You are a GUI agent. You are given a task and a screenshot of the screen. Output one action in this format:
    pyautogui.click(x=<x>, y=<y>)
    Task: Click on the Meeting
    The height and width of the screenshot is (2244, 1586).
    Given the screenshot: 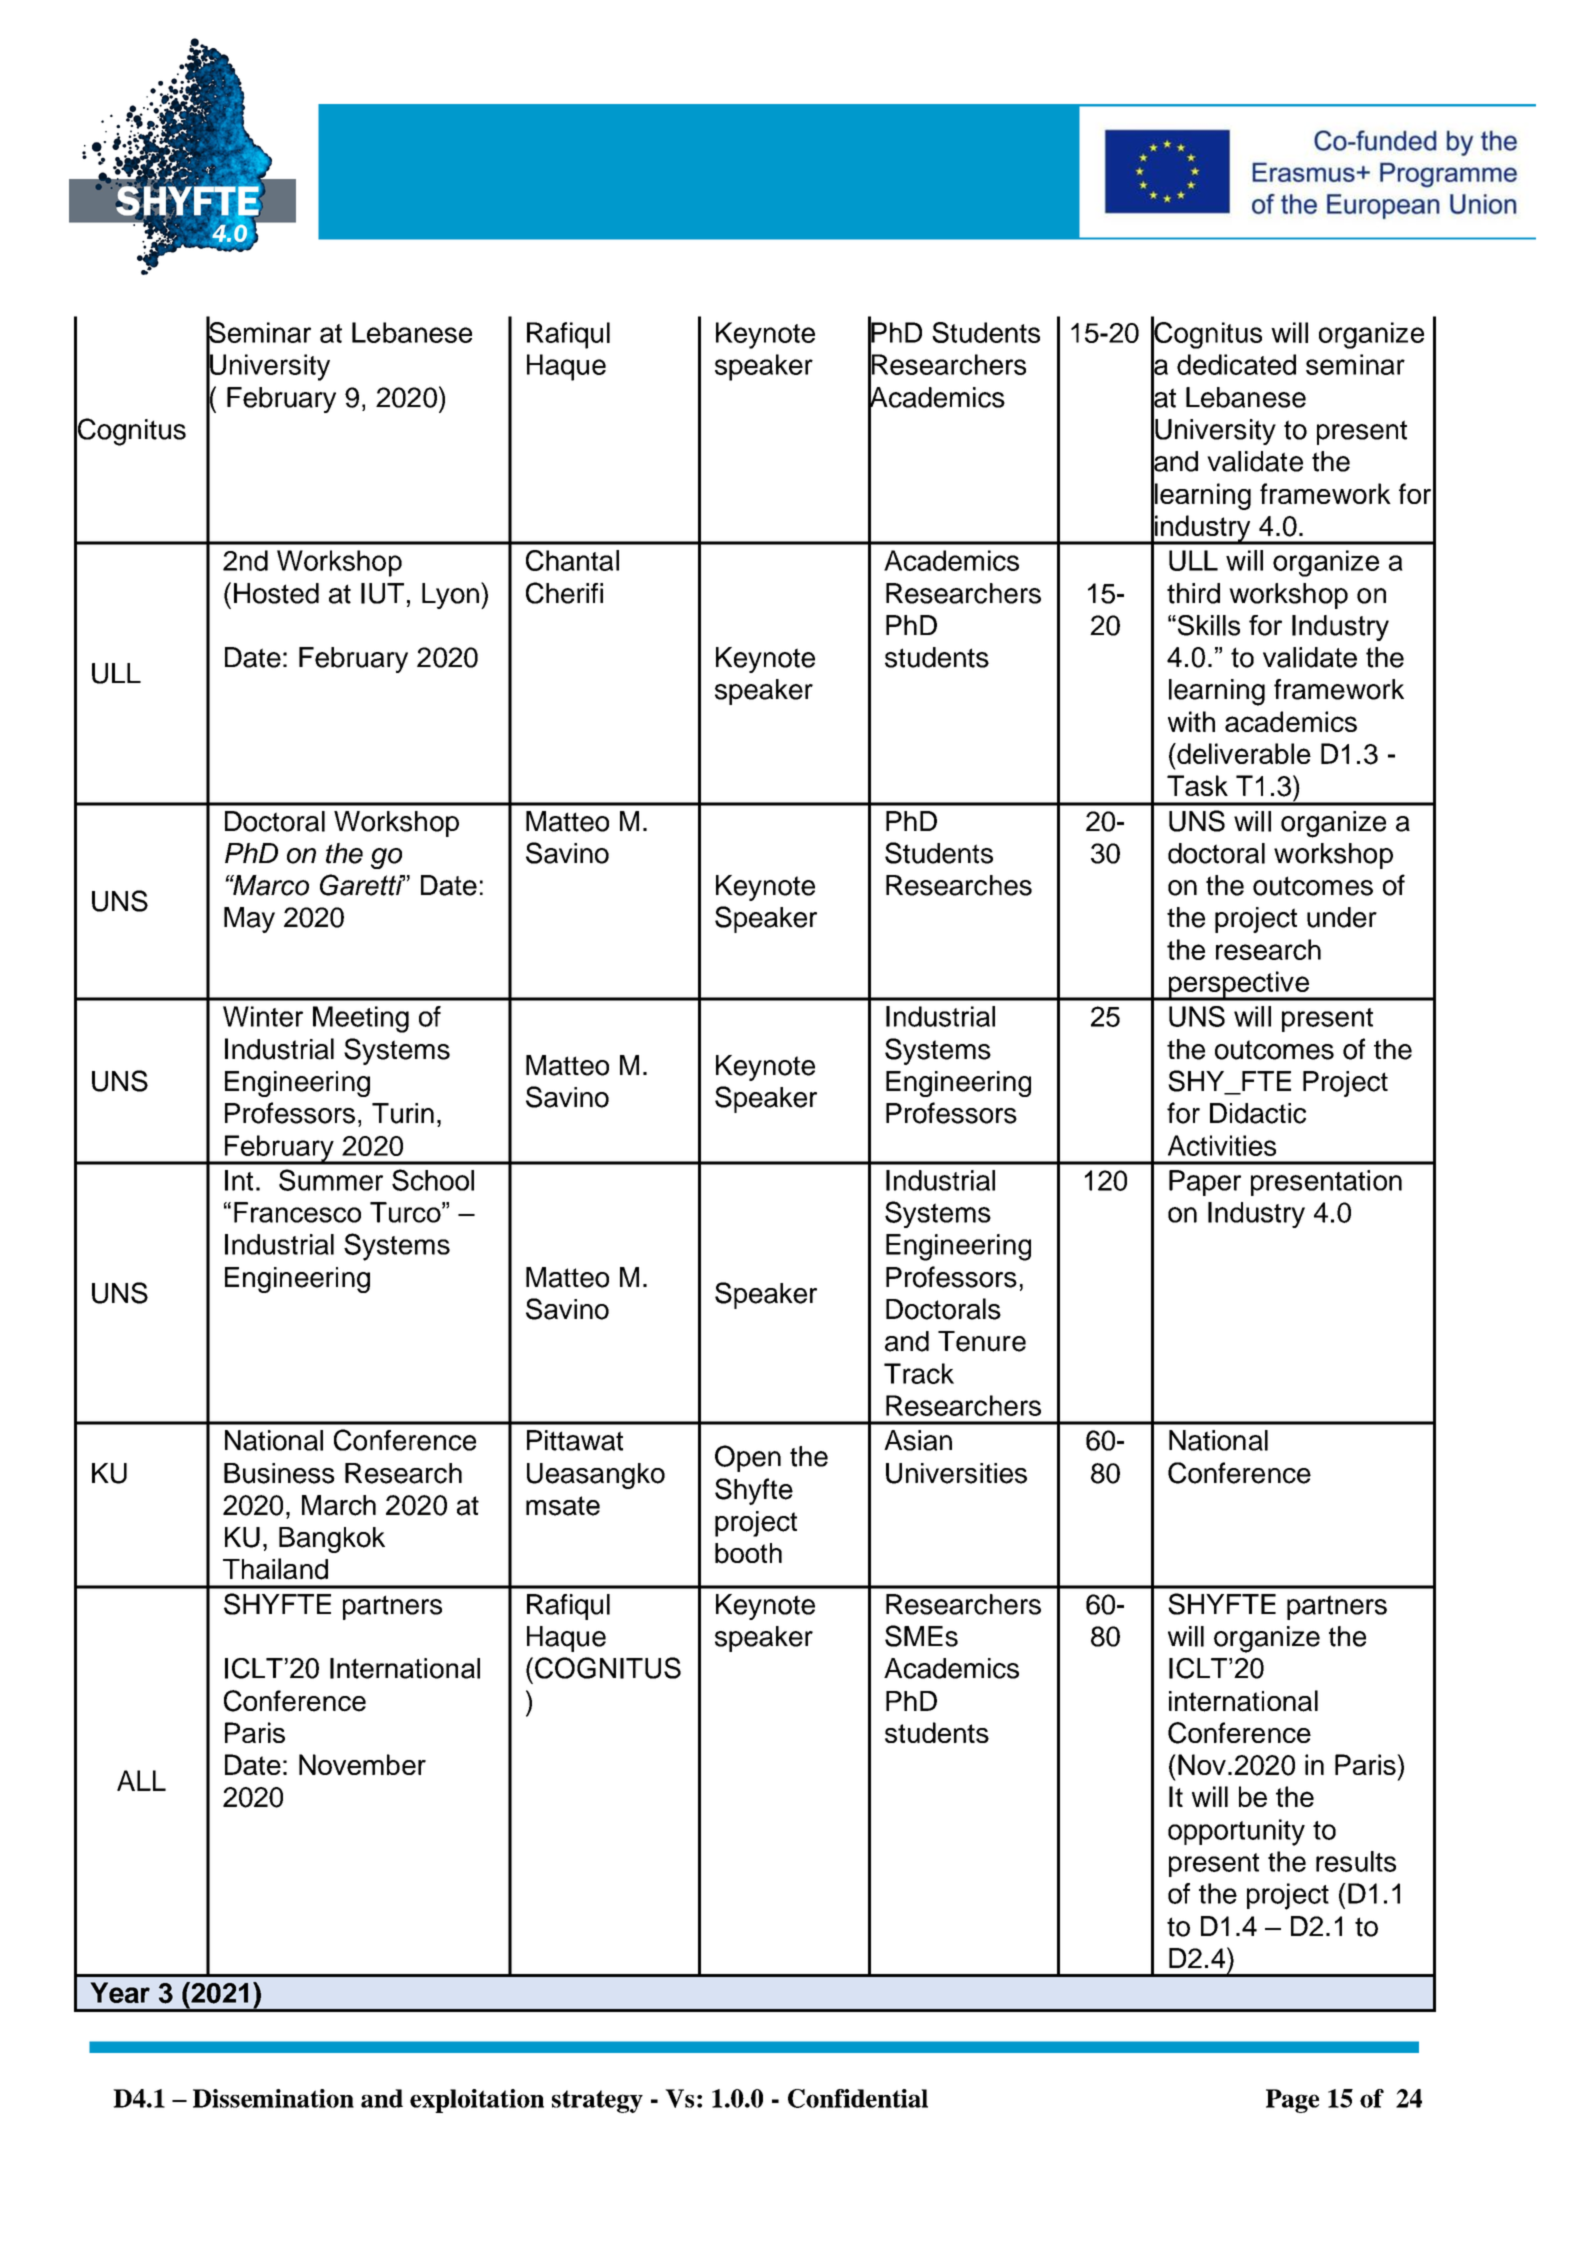 What is the action you would take?
    pyautogui.click(x=361, y=1019)
